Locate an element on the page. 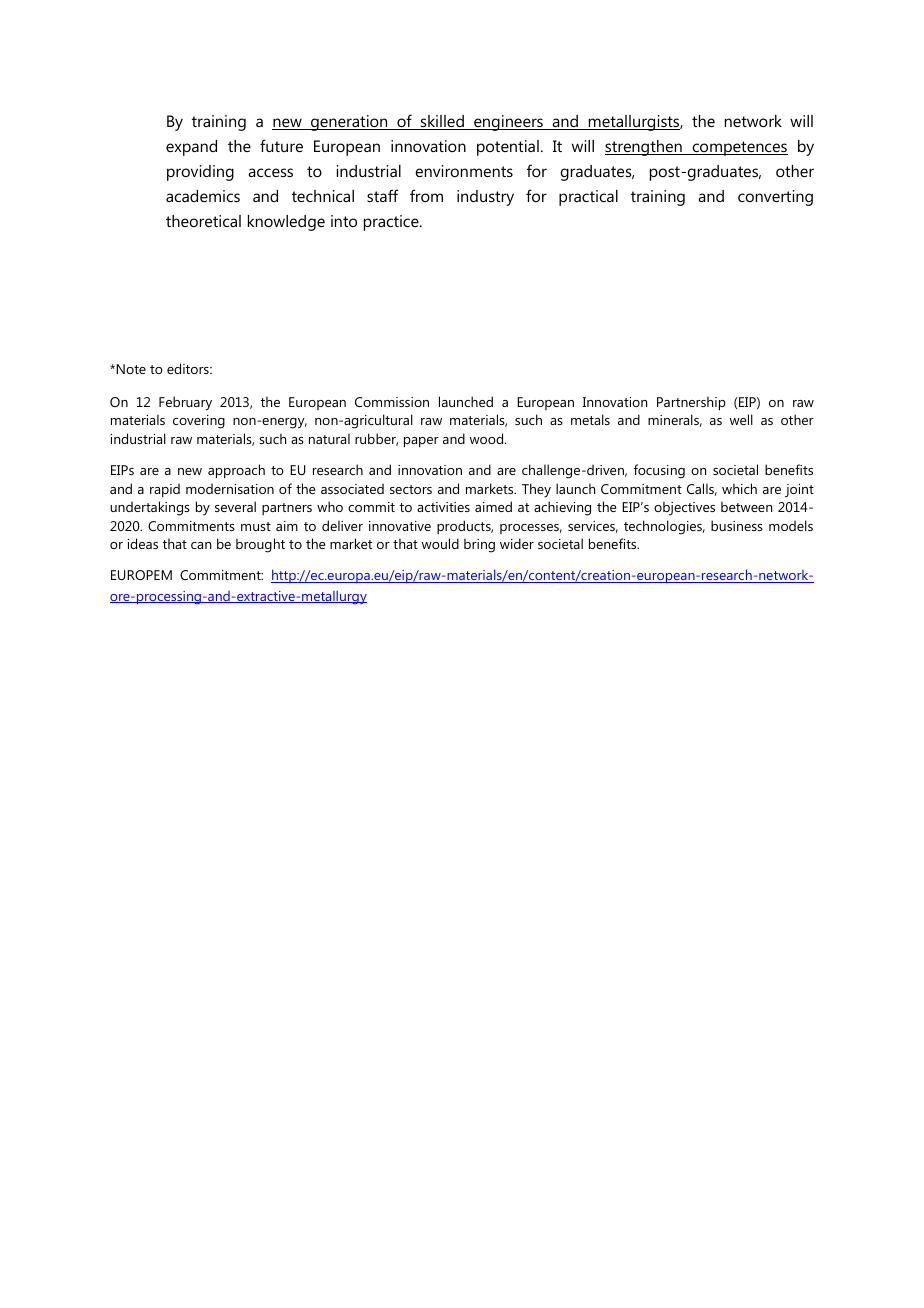 This document has width=924, height=1308. converting is located at coordinates (775, 198).
